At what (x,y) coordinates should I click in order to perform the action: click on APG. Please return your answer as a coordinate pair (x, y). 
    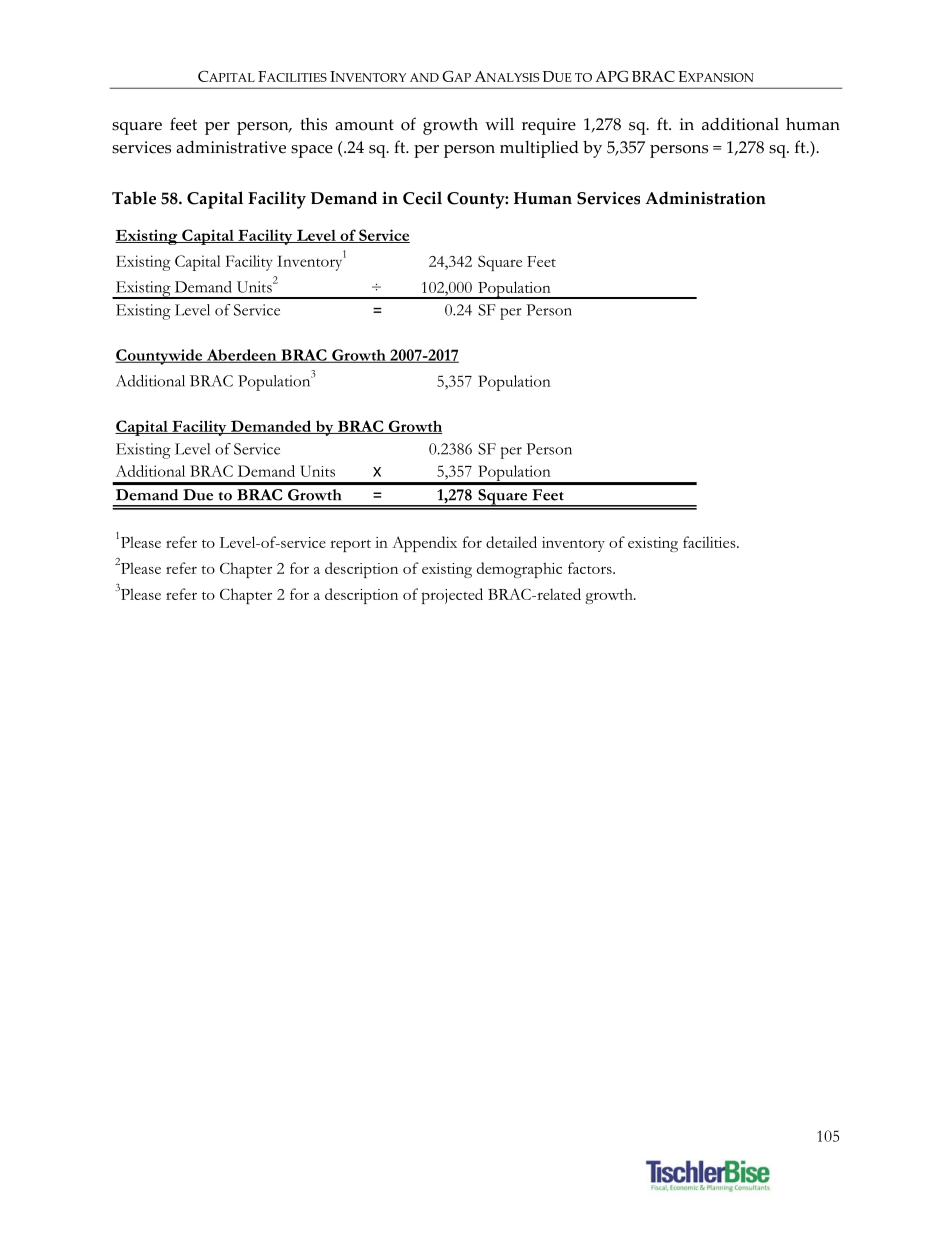
    Looking at the image, I should click on (611, 76).
